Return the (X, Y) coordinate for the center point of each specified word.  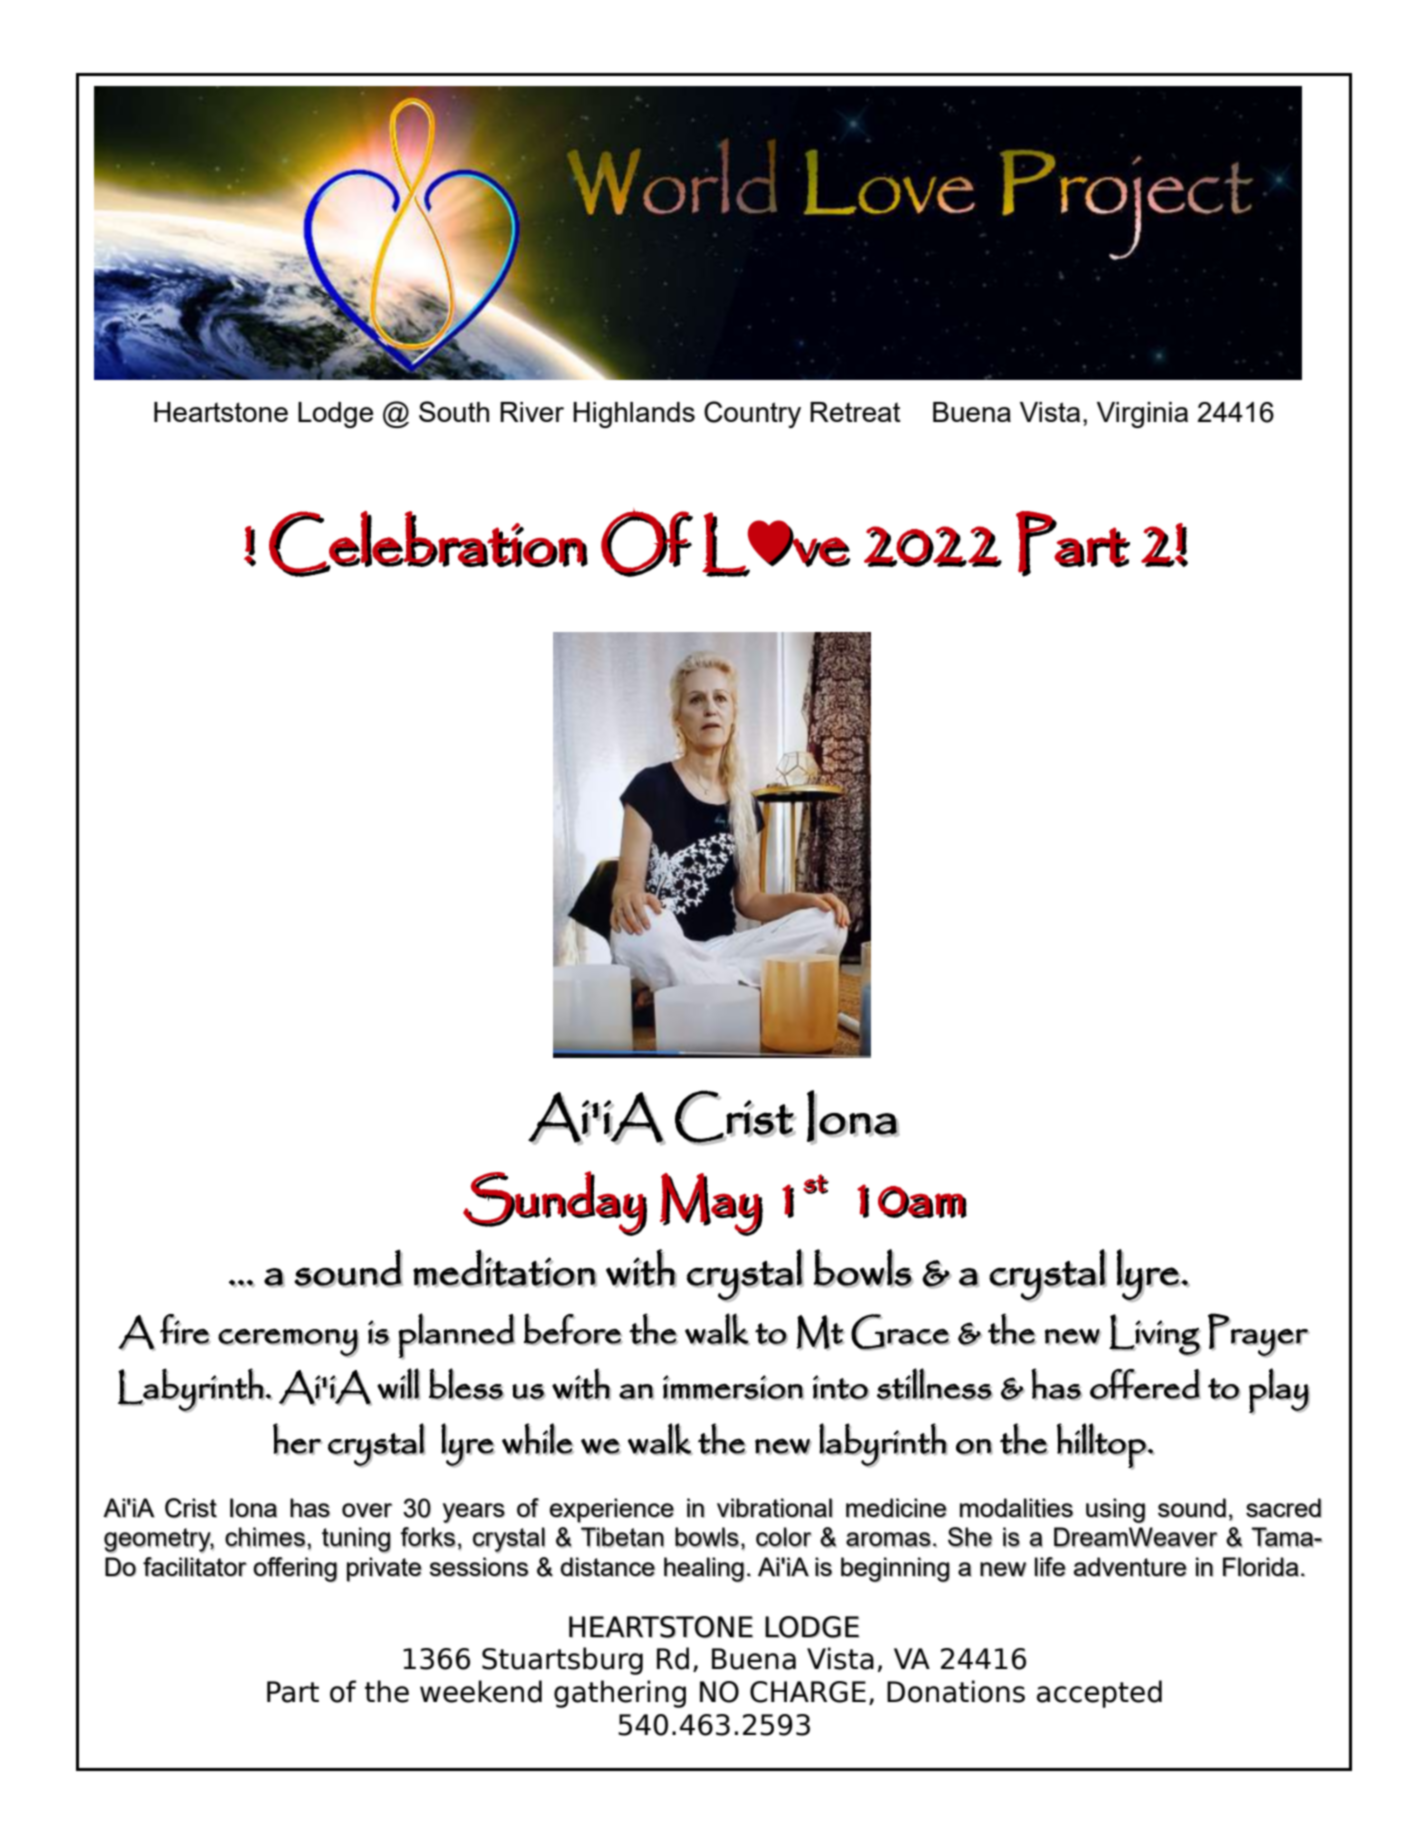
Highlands (634, 415)
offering (295, 1569)
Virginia (1142, 415)
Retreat (855, 412)
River (532, 412)
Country (752, 414)
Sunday (556, 1204)
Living (1155, 1336)
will (399, 1384)
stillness (935, 1385)
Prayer (1259, 1336)
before (573, 1330)
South (454, 411)
